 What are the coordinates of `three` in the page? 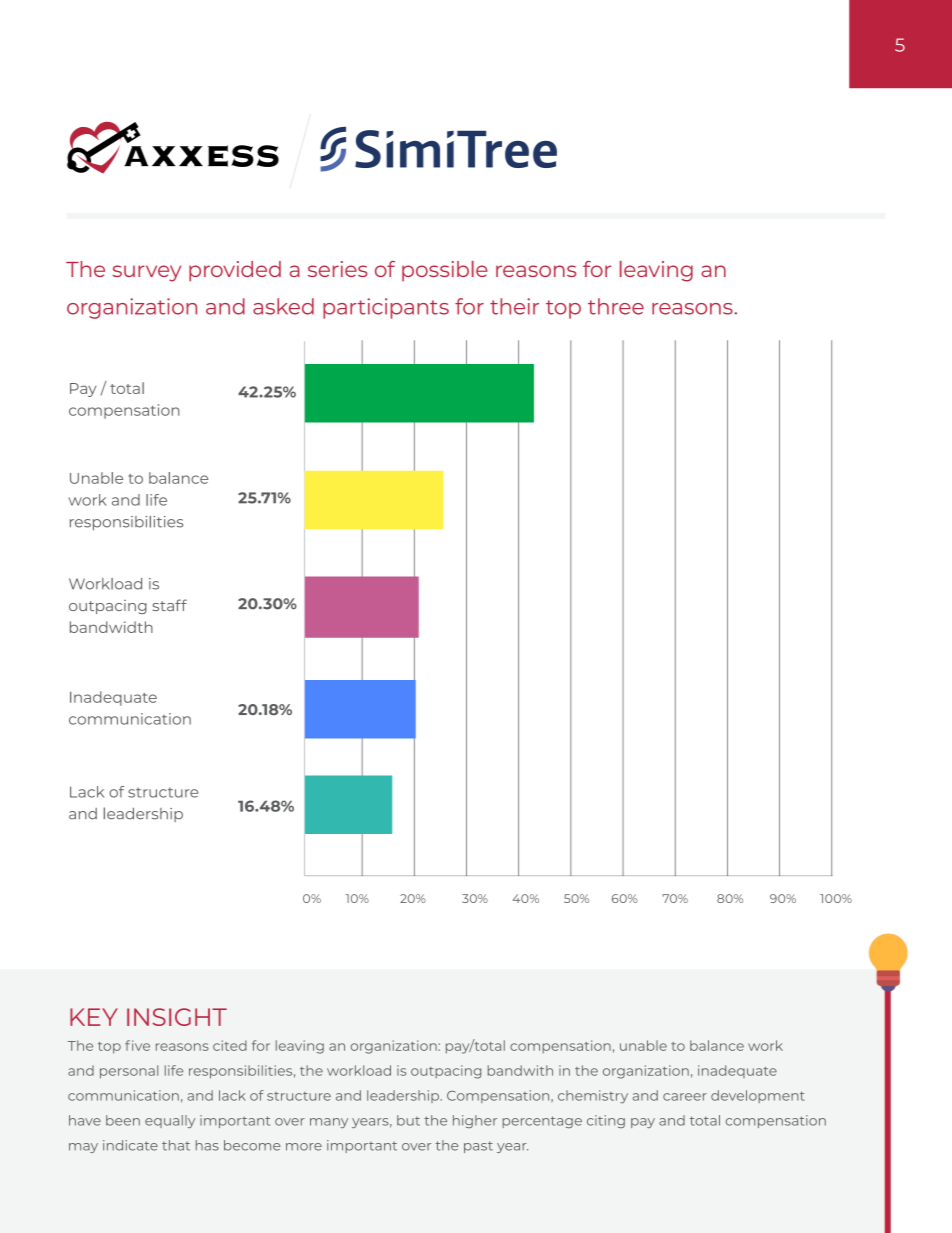 It's located at (616, 306).
